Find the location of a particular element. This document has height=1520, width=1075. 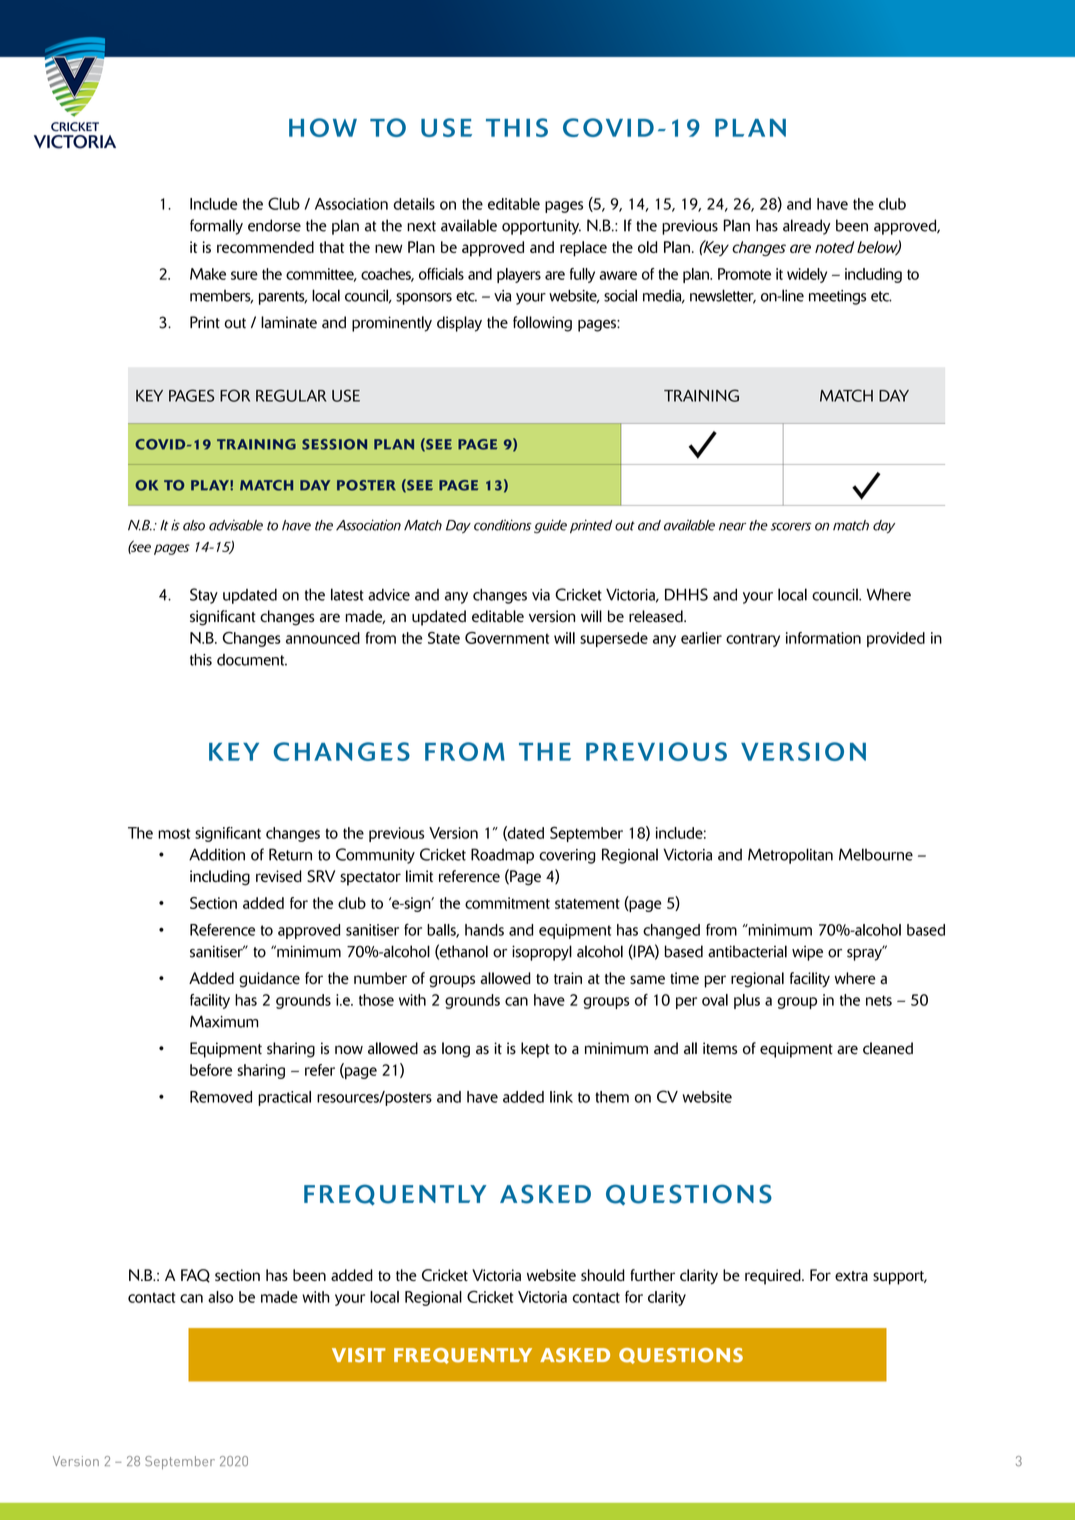

FAQ is located at coordinates (195, 1276).
